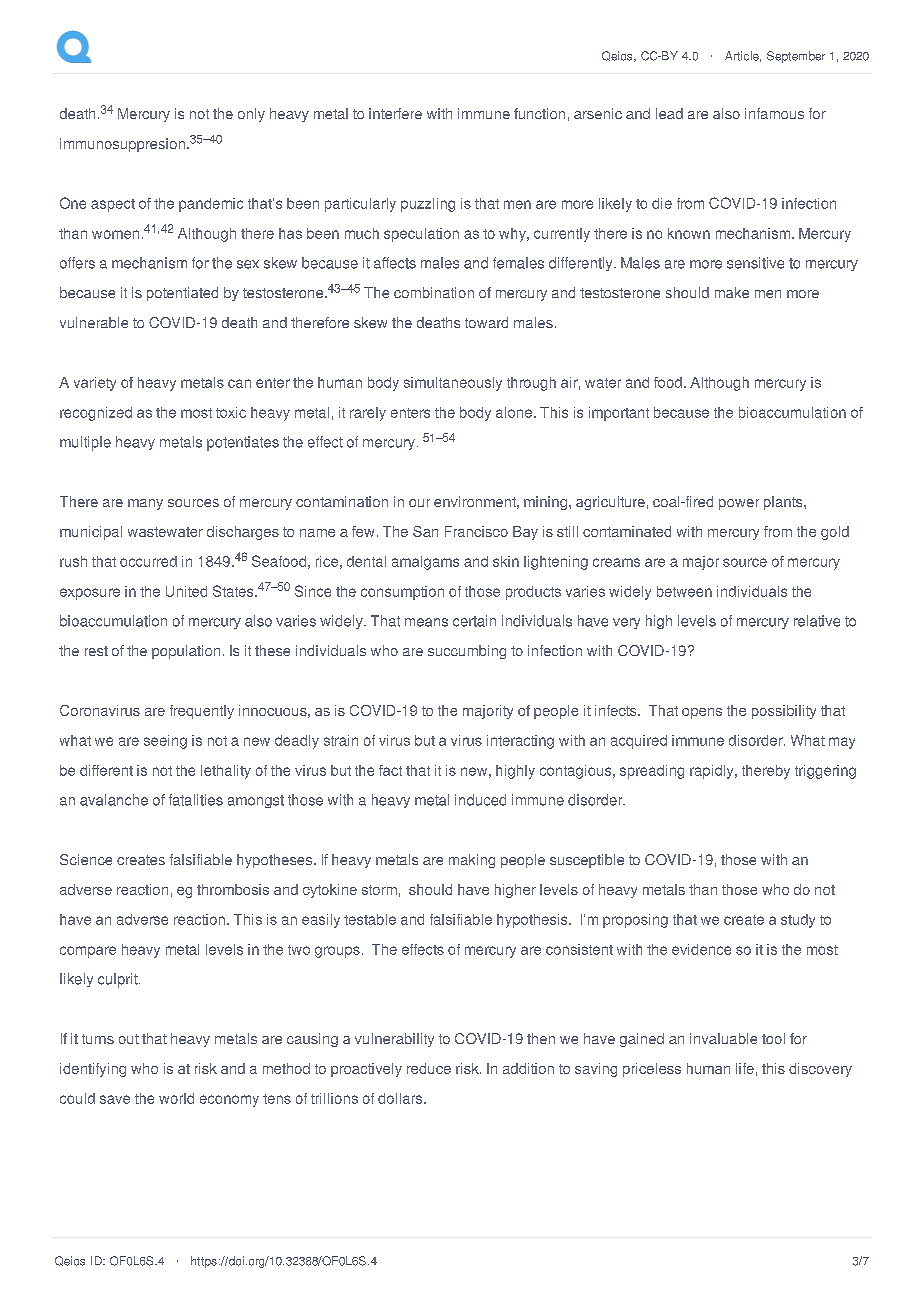 This page has width=924, height=1308. What do you see at coordinates (429, 1068) in the page?
I see `reduce` at bounding box center [429, 1068].
